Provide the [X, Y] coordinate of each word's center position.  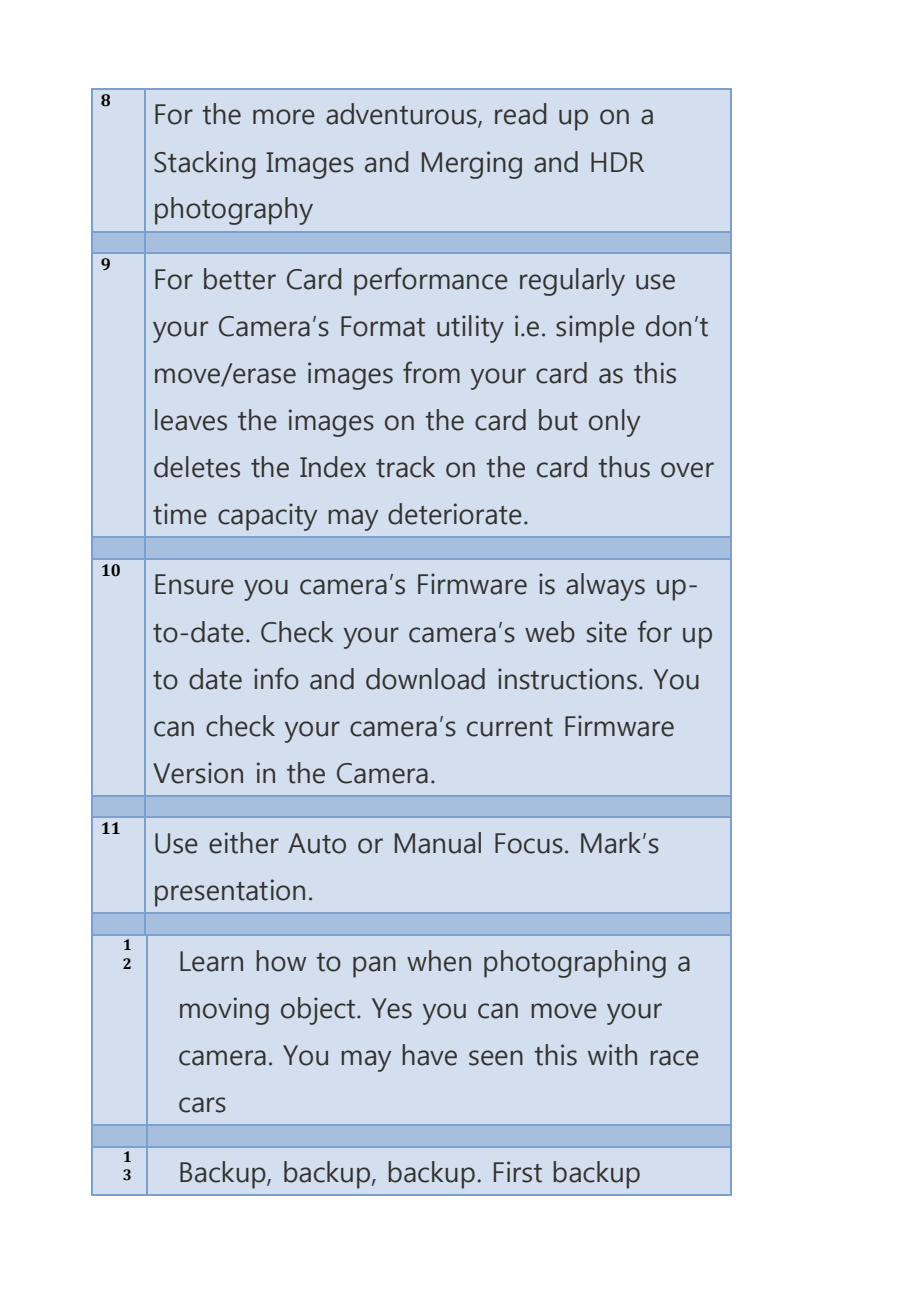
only [614, 423]
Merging [472, 165]
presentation [230, 893]
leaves [191, 420]
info [276, 678]
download [425, 679]
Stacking [204, 165]
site [607, 632]
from [431, 372]
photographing [575, 964]
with [612, 1055]
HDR [617, 162]
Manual [438, 843]
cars [202, 1105]
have [429, 1055]
